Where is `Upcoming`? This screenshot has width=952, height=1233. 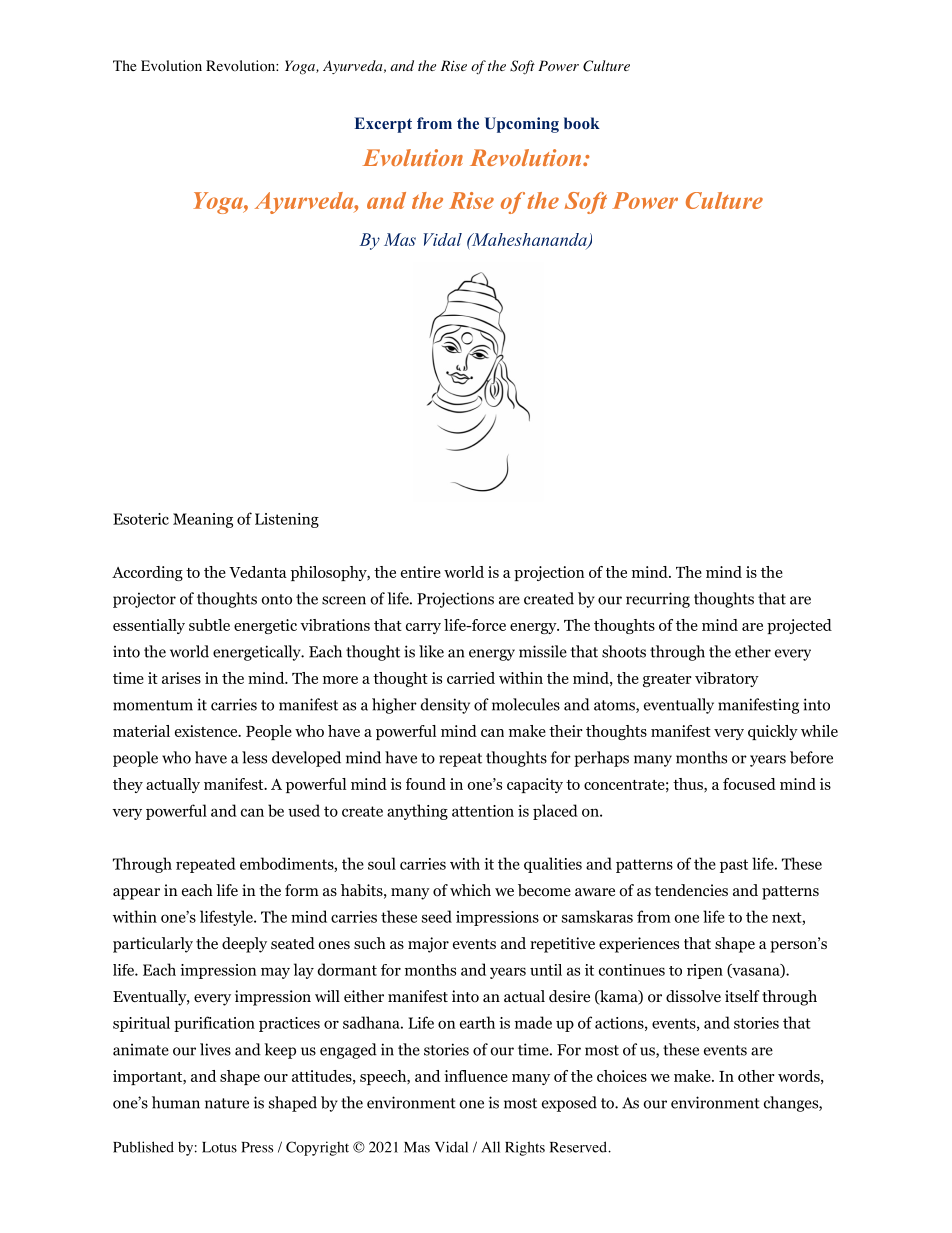 Upcoming is located at coordinates (522, 125).
